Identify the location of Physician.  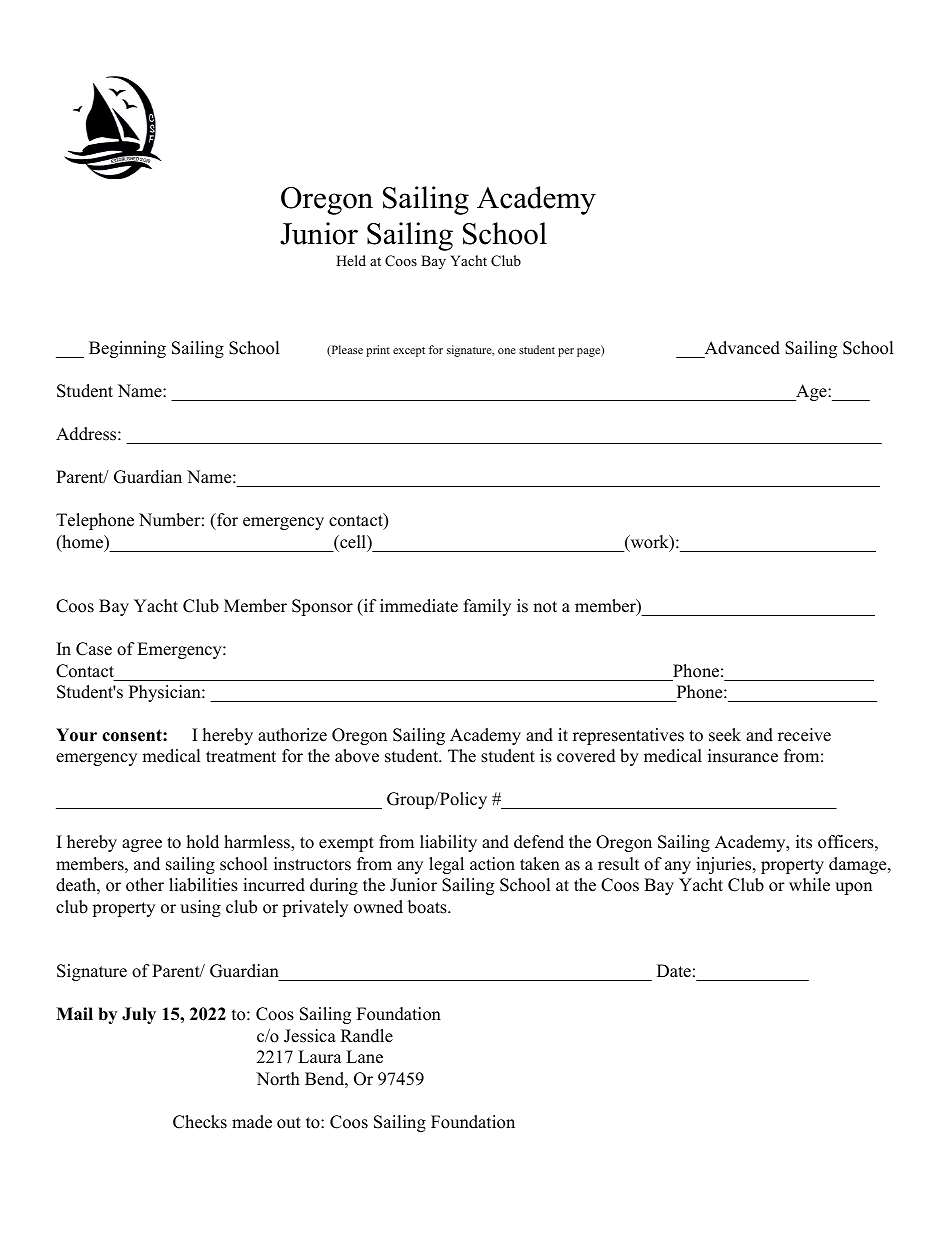
(166, 693).
